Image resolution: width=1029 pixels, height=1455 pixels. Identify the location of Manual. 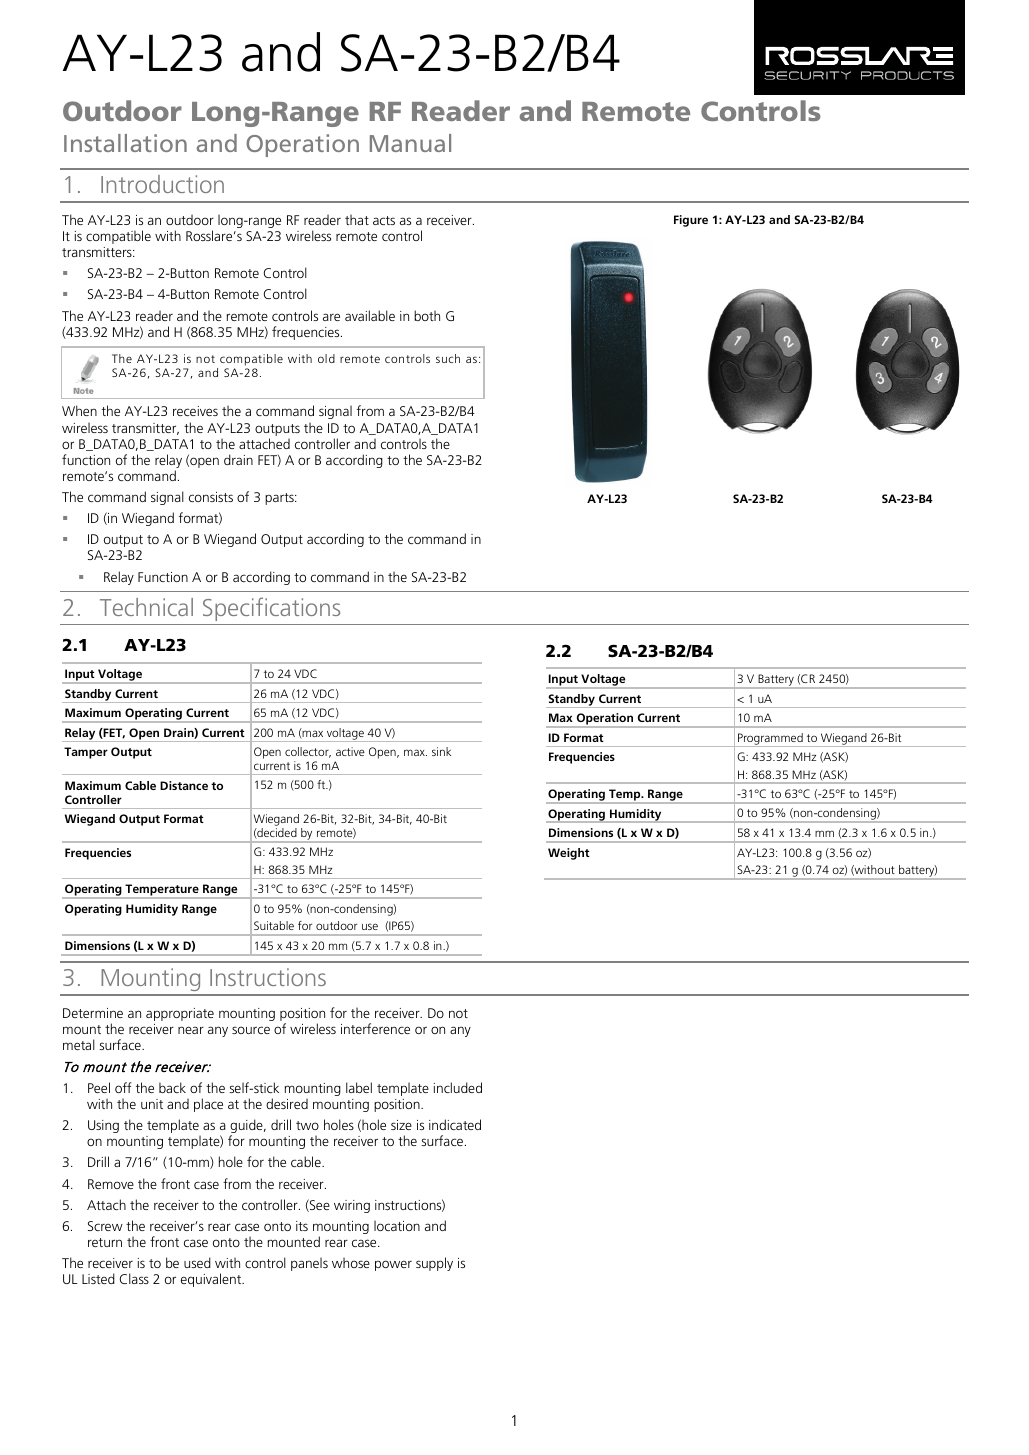
(410, 143).
